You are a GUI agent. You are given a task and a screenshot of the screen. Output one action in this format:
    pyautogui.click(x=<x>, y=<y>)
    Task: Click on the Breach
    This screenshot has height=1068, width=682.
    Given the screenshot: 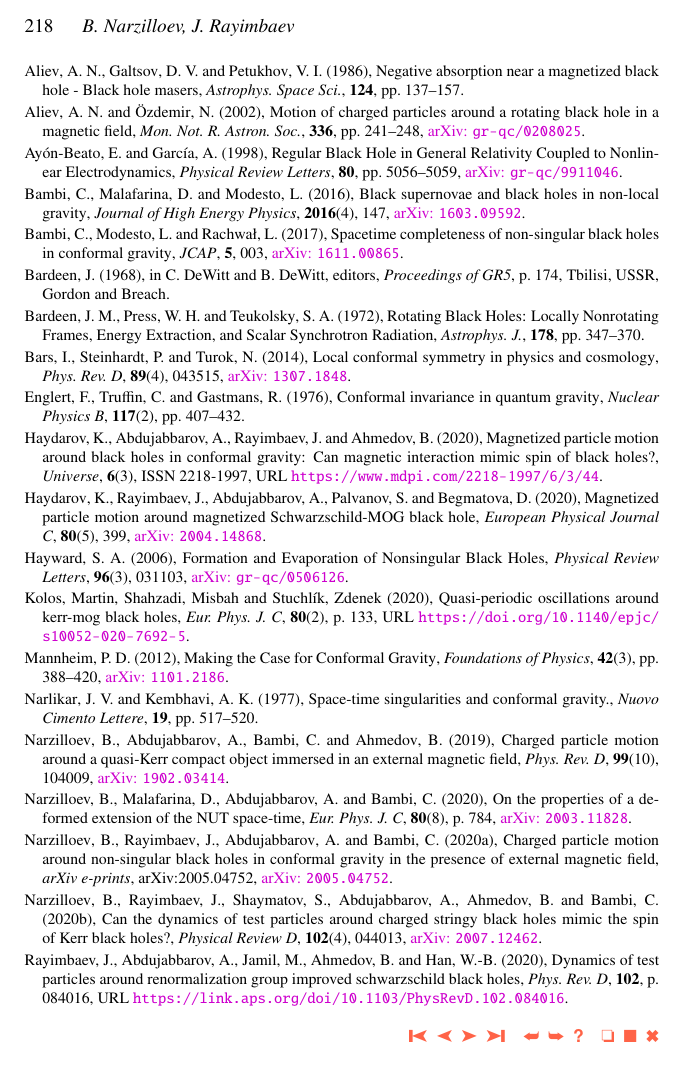 What is the action you would take?
    pyautogui.click(x=145, y=293)
